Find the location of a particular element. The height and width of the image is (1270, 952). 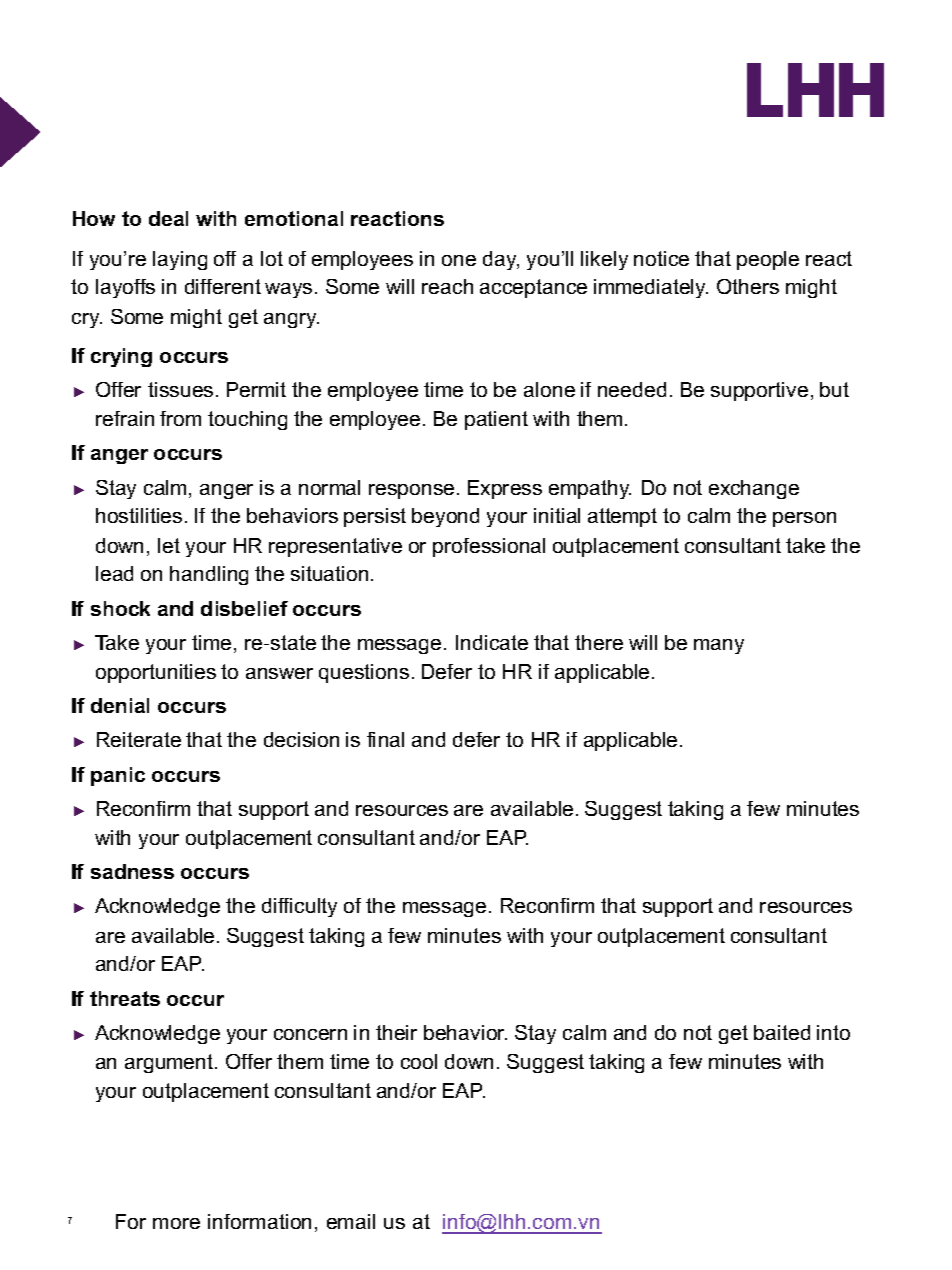

email is located at coordinates (351, 1221).
